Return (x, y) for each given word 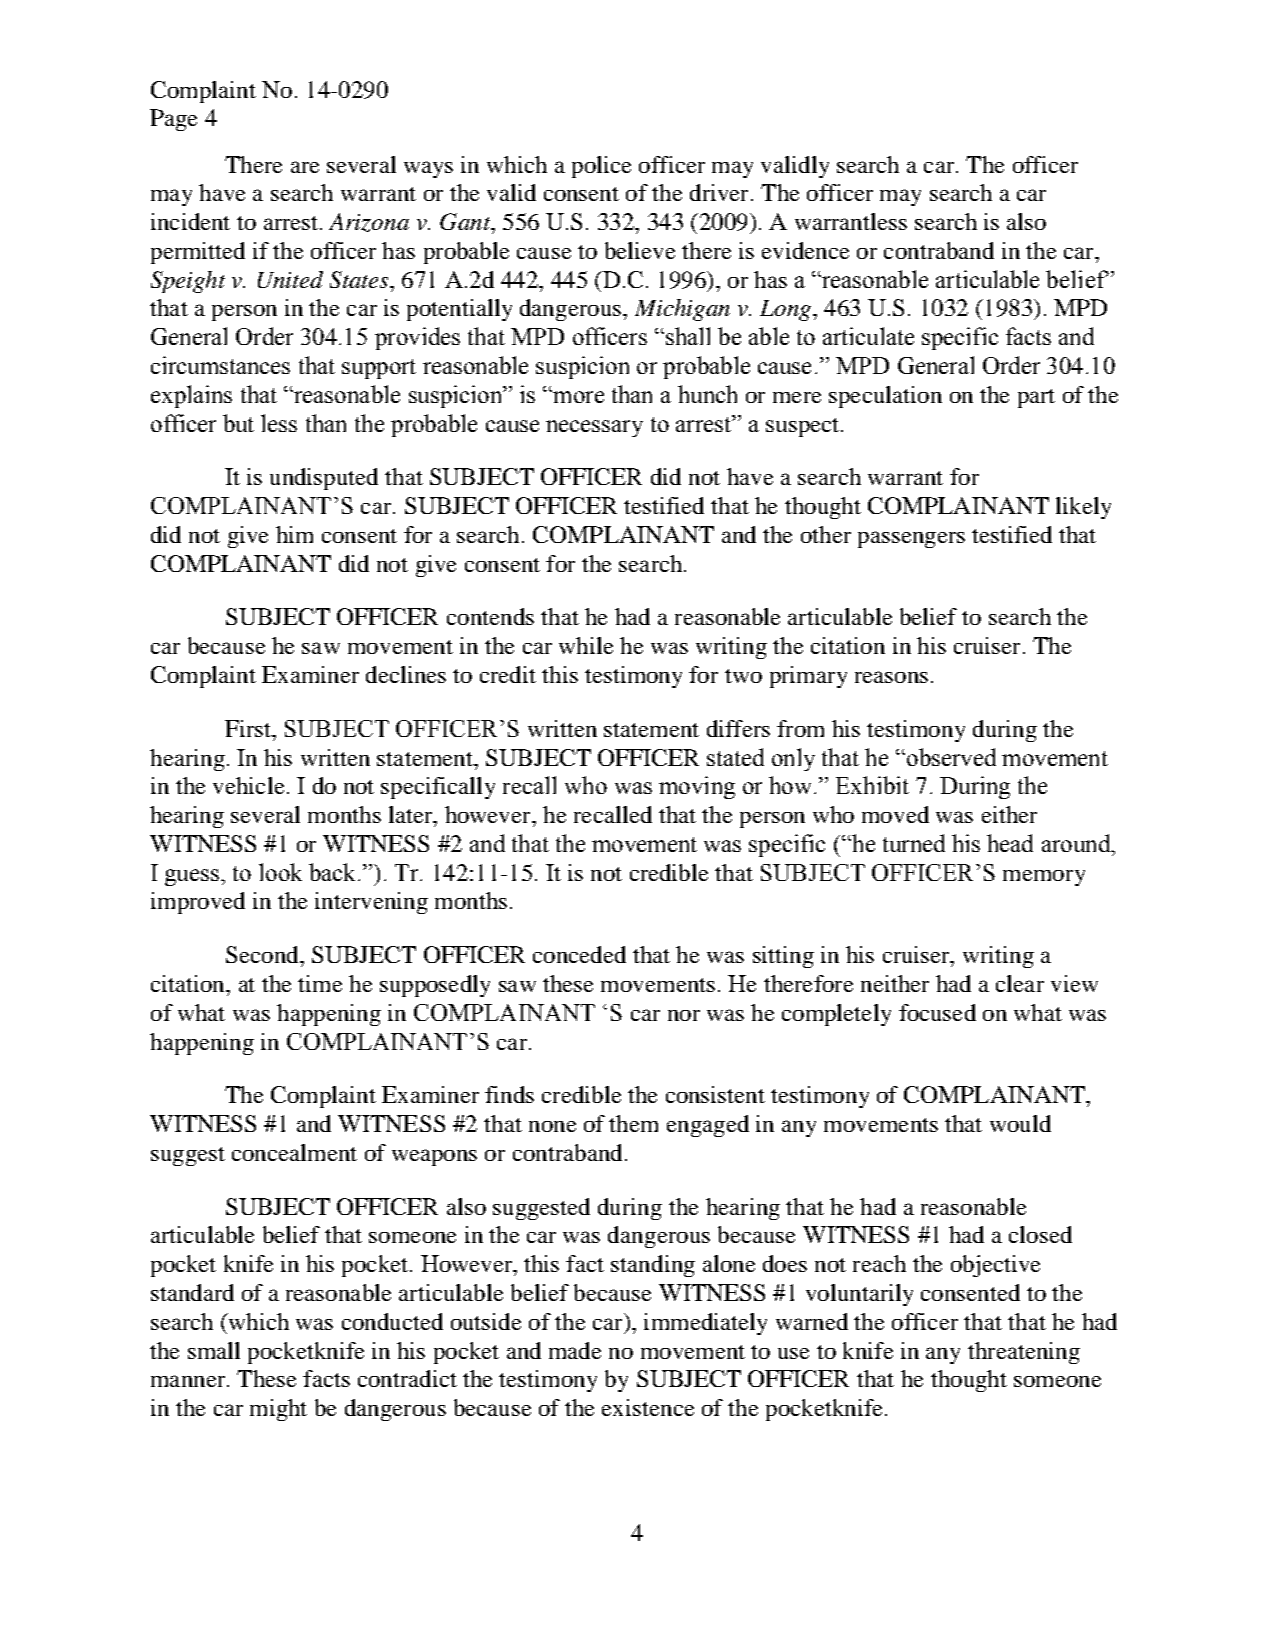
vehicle (248, 785)
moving (697, 787)
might (278, 1410)
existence (648, 1407)
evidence (805, 250)
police (601, 167)
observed (950, 757)
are (305, 167)
